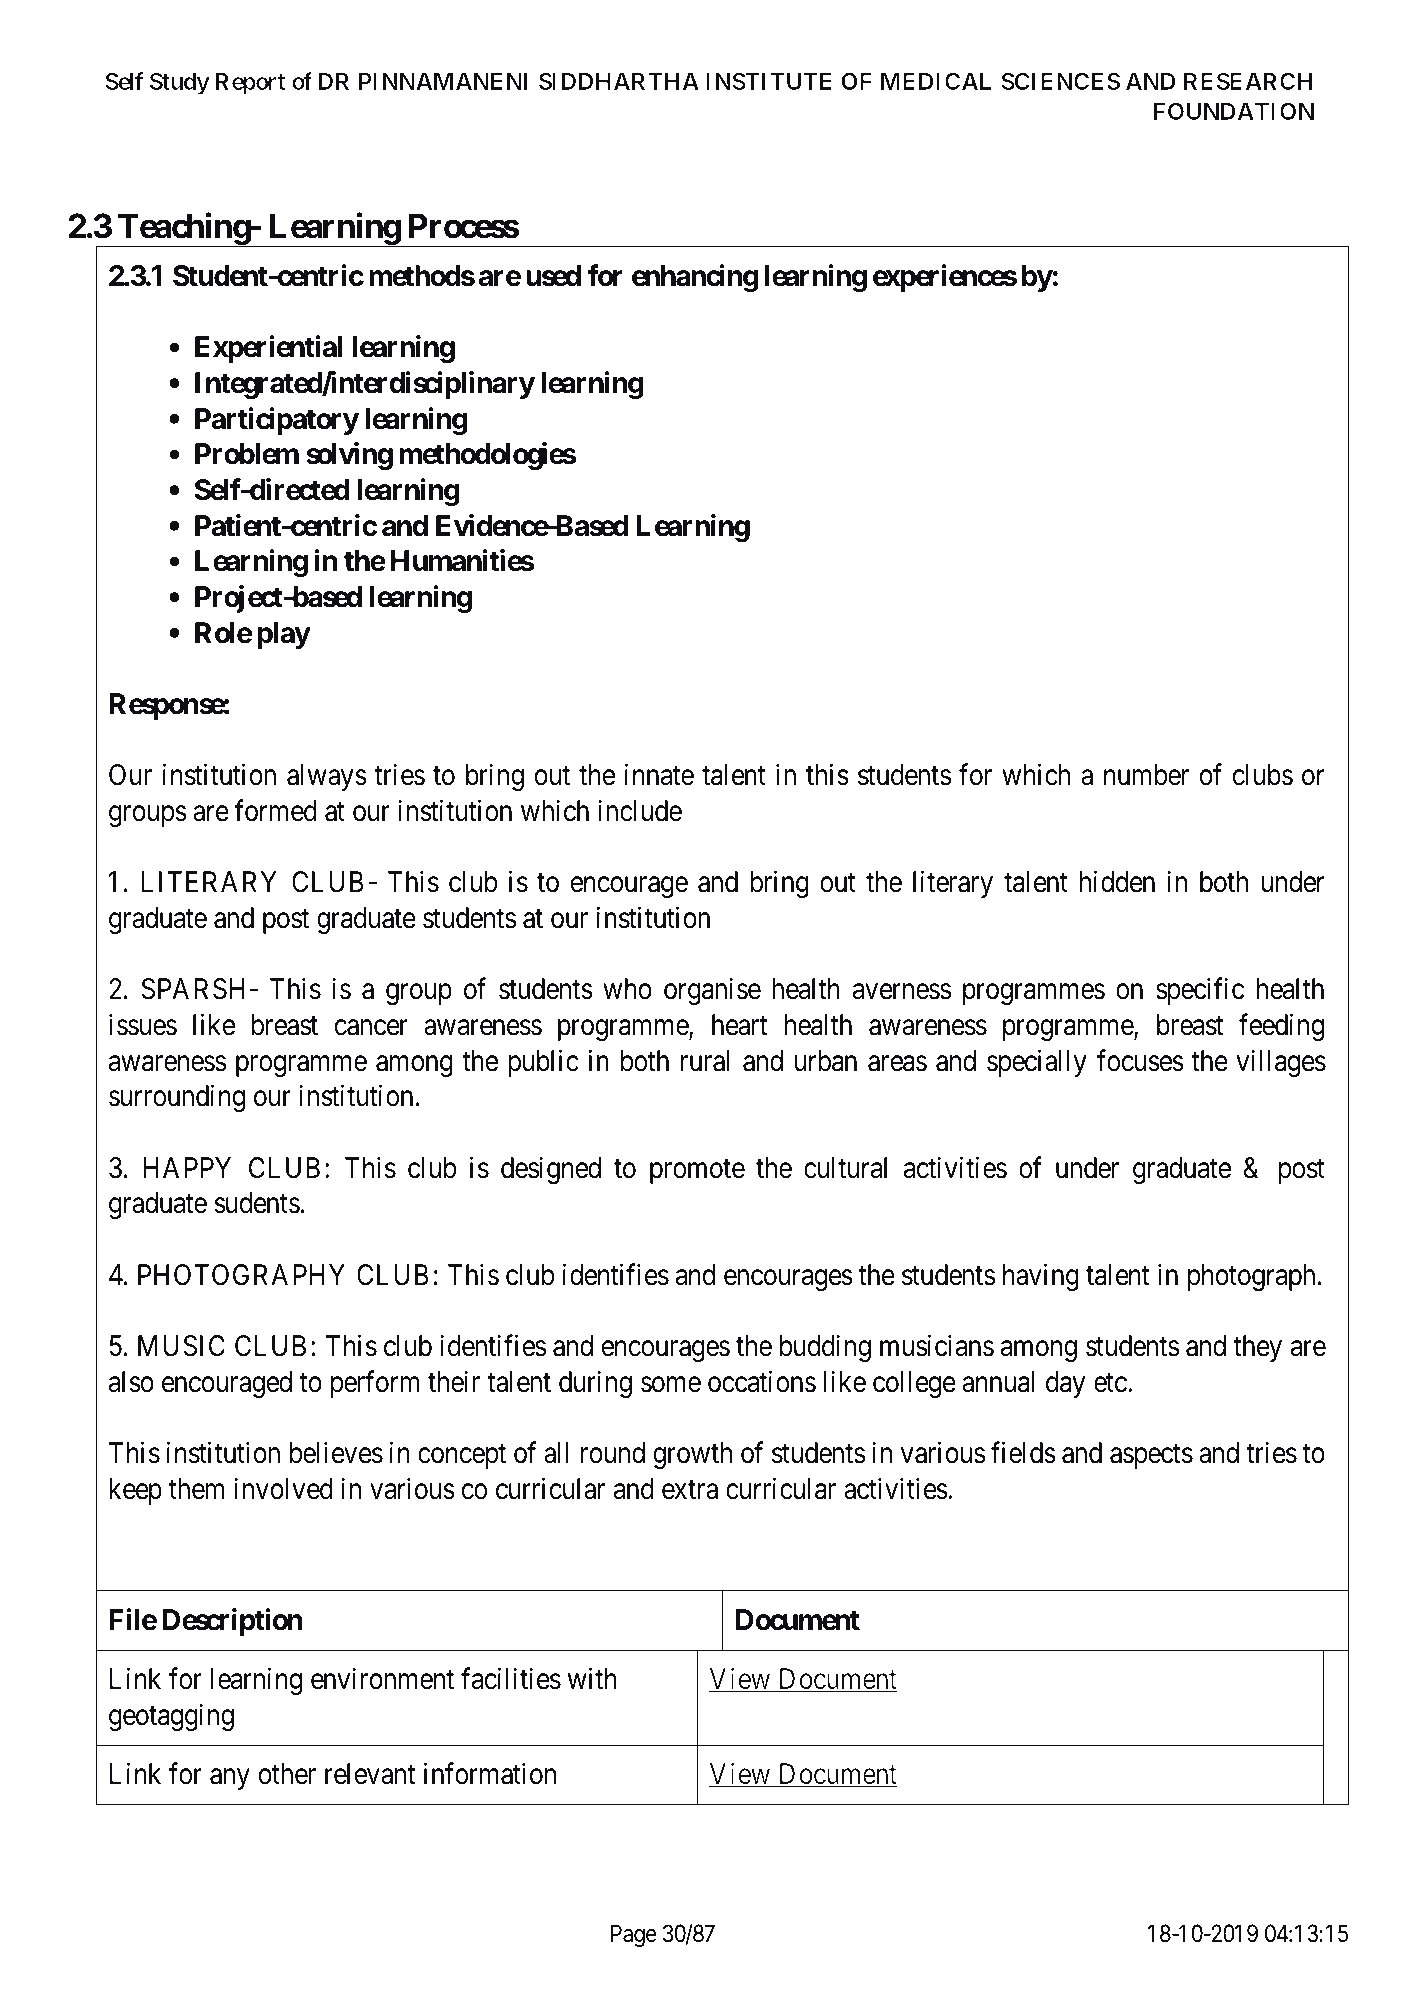 The image size is (1416, 2002). Describe the element at coordinates (1234, 111) in the screenshot. I see `FOUNDATION` at that location.
